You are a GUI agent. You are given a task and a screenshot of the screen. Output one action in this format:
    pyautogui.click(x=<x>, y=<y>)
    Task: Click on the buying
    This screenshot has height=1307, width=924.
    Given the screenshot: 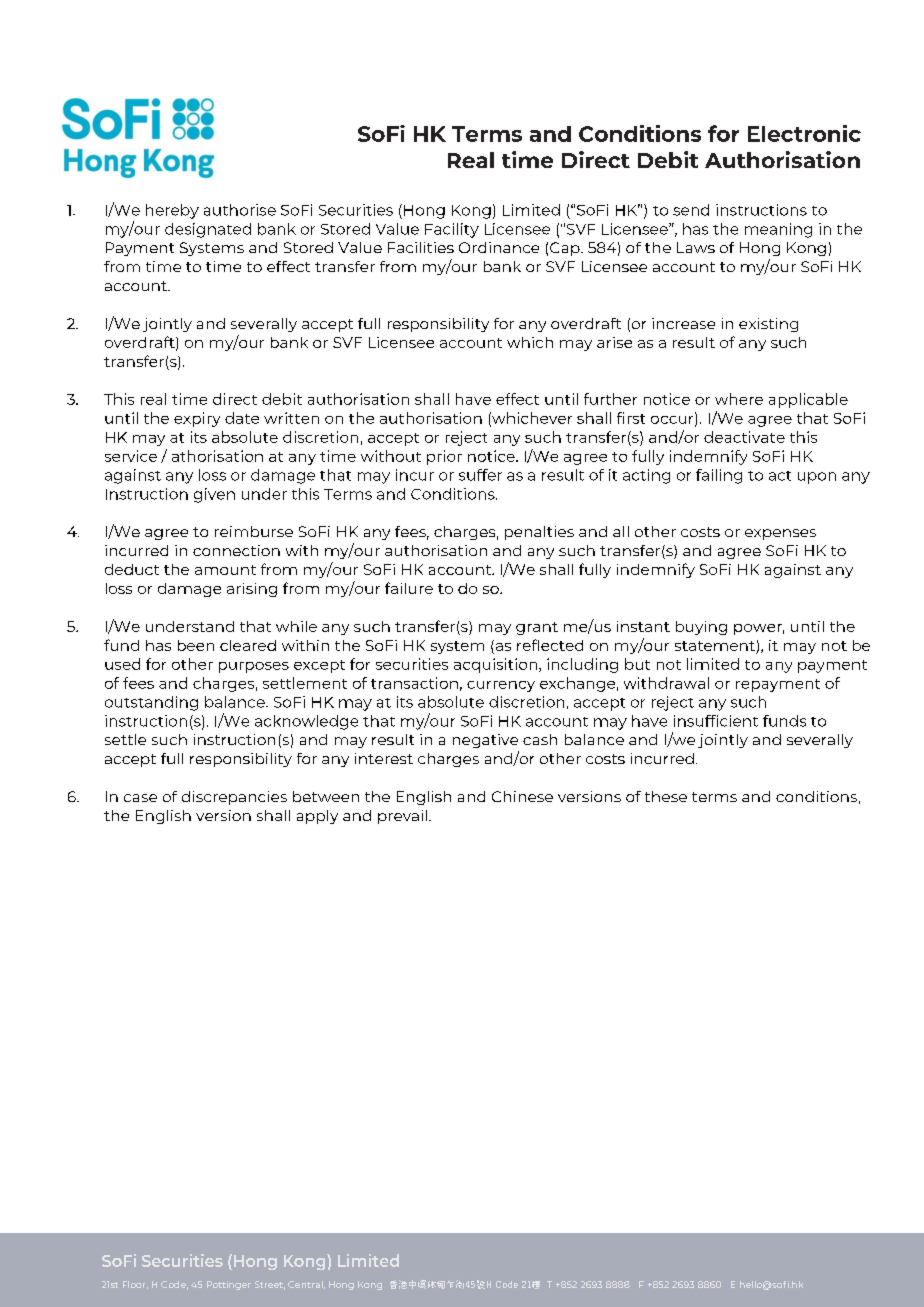 What is the action you would take?
    pyautogui.click(x=701, y=628)
